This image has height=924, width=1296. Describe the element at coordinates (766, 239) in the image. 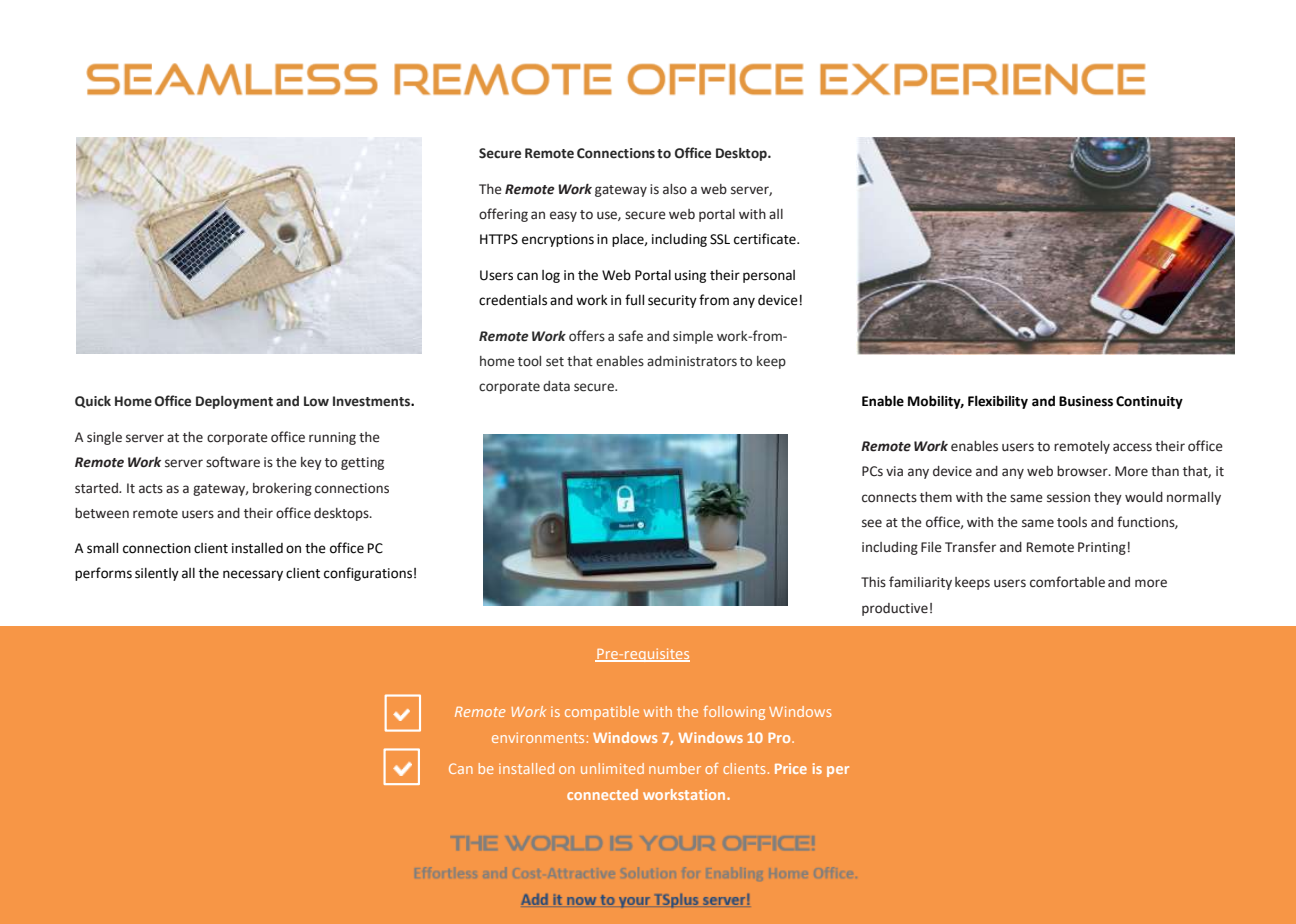

I see `certificate` at that location.
